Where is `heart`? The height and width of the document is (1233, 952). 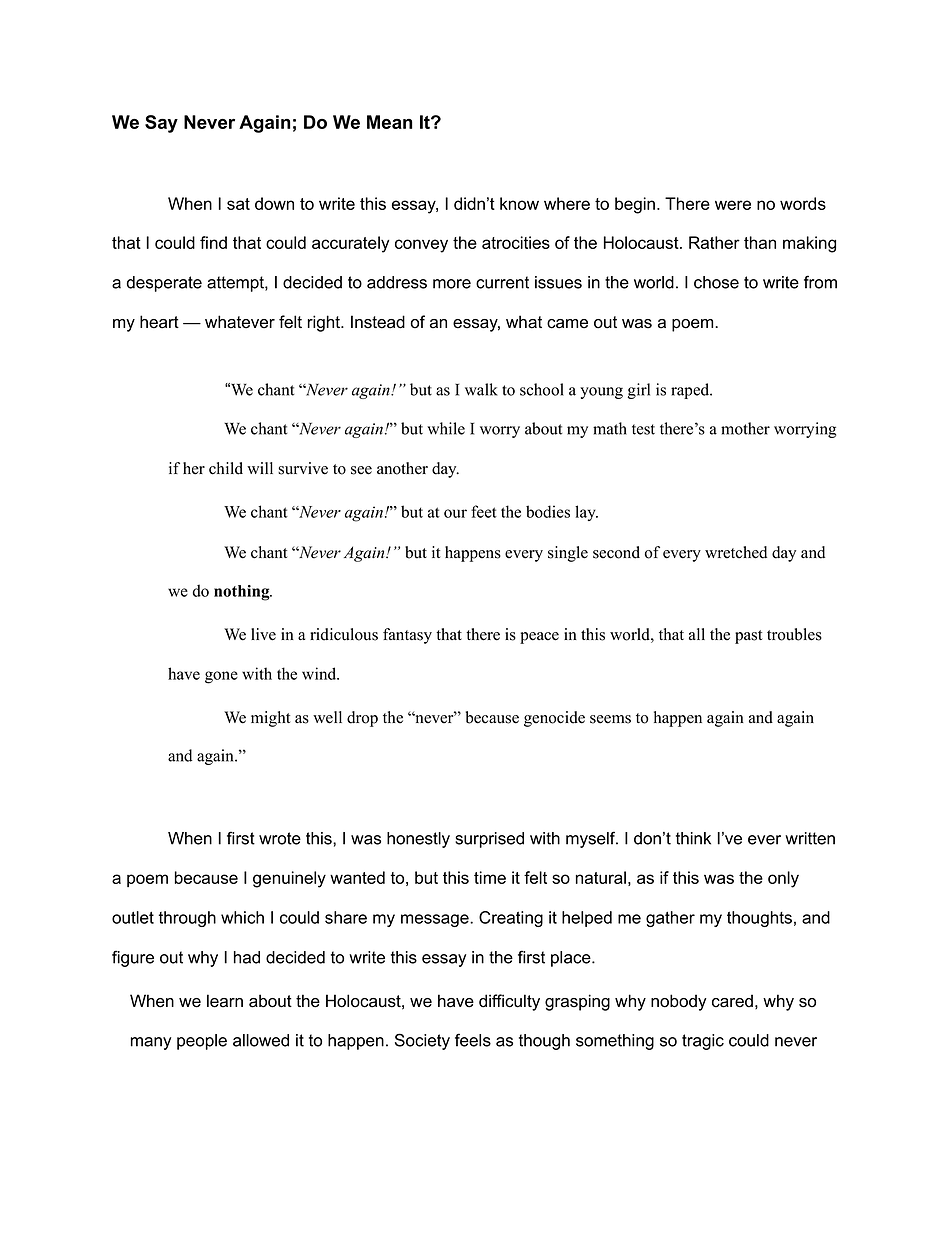
heart is located at coordinates (159, 322).
